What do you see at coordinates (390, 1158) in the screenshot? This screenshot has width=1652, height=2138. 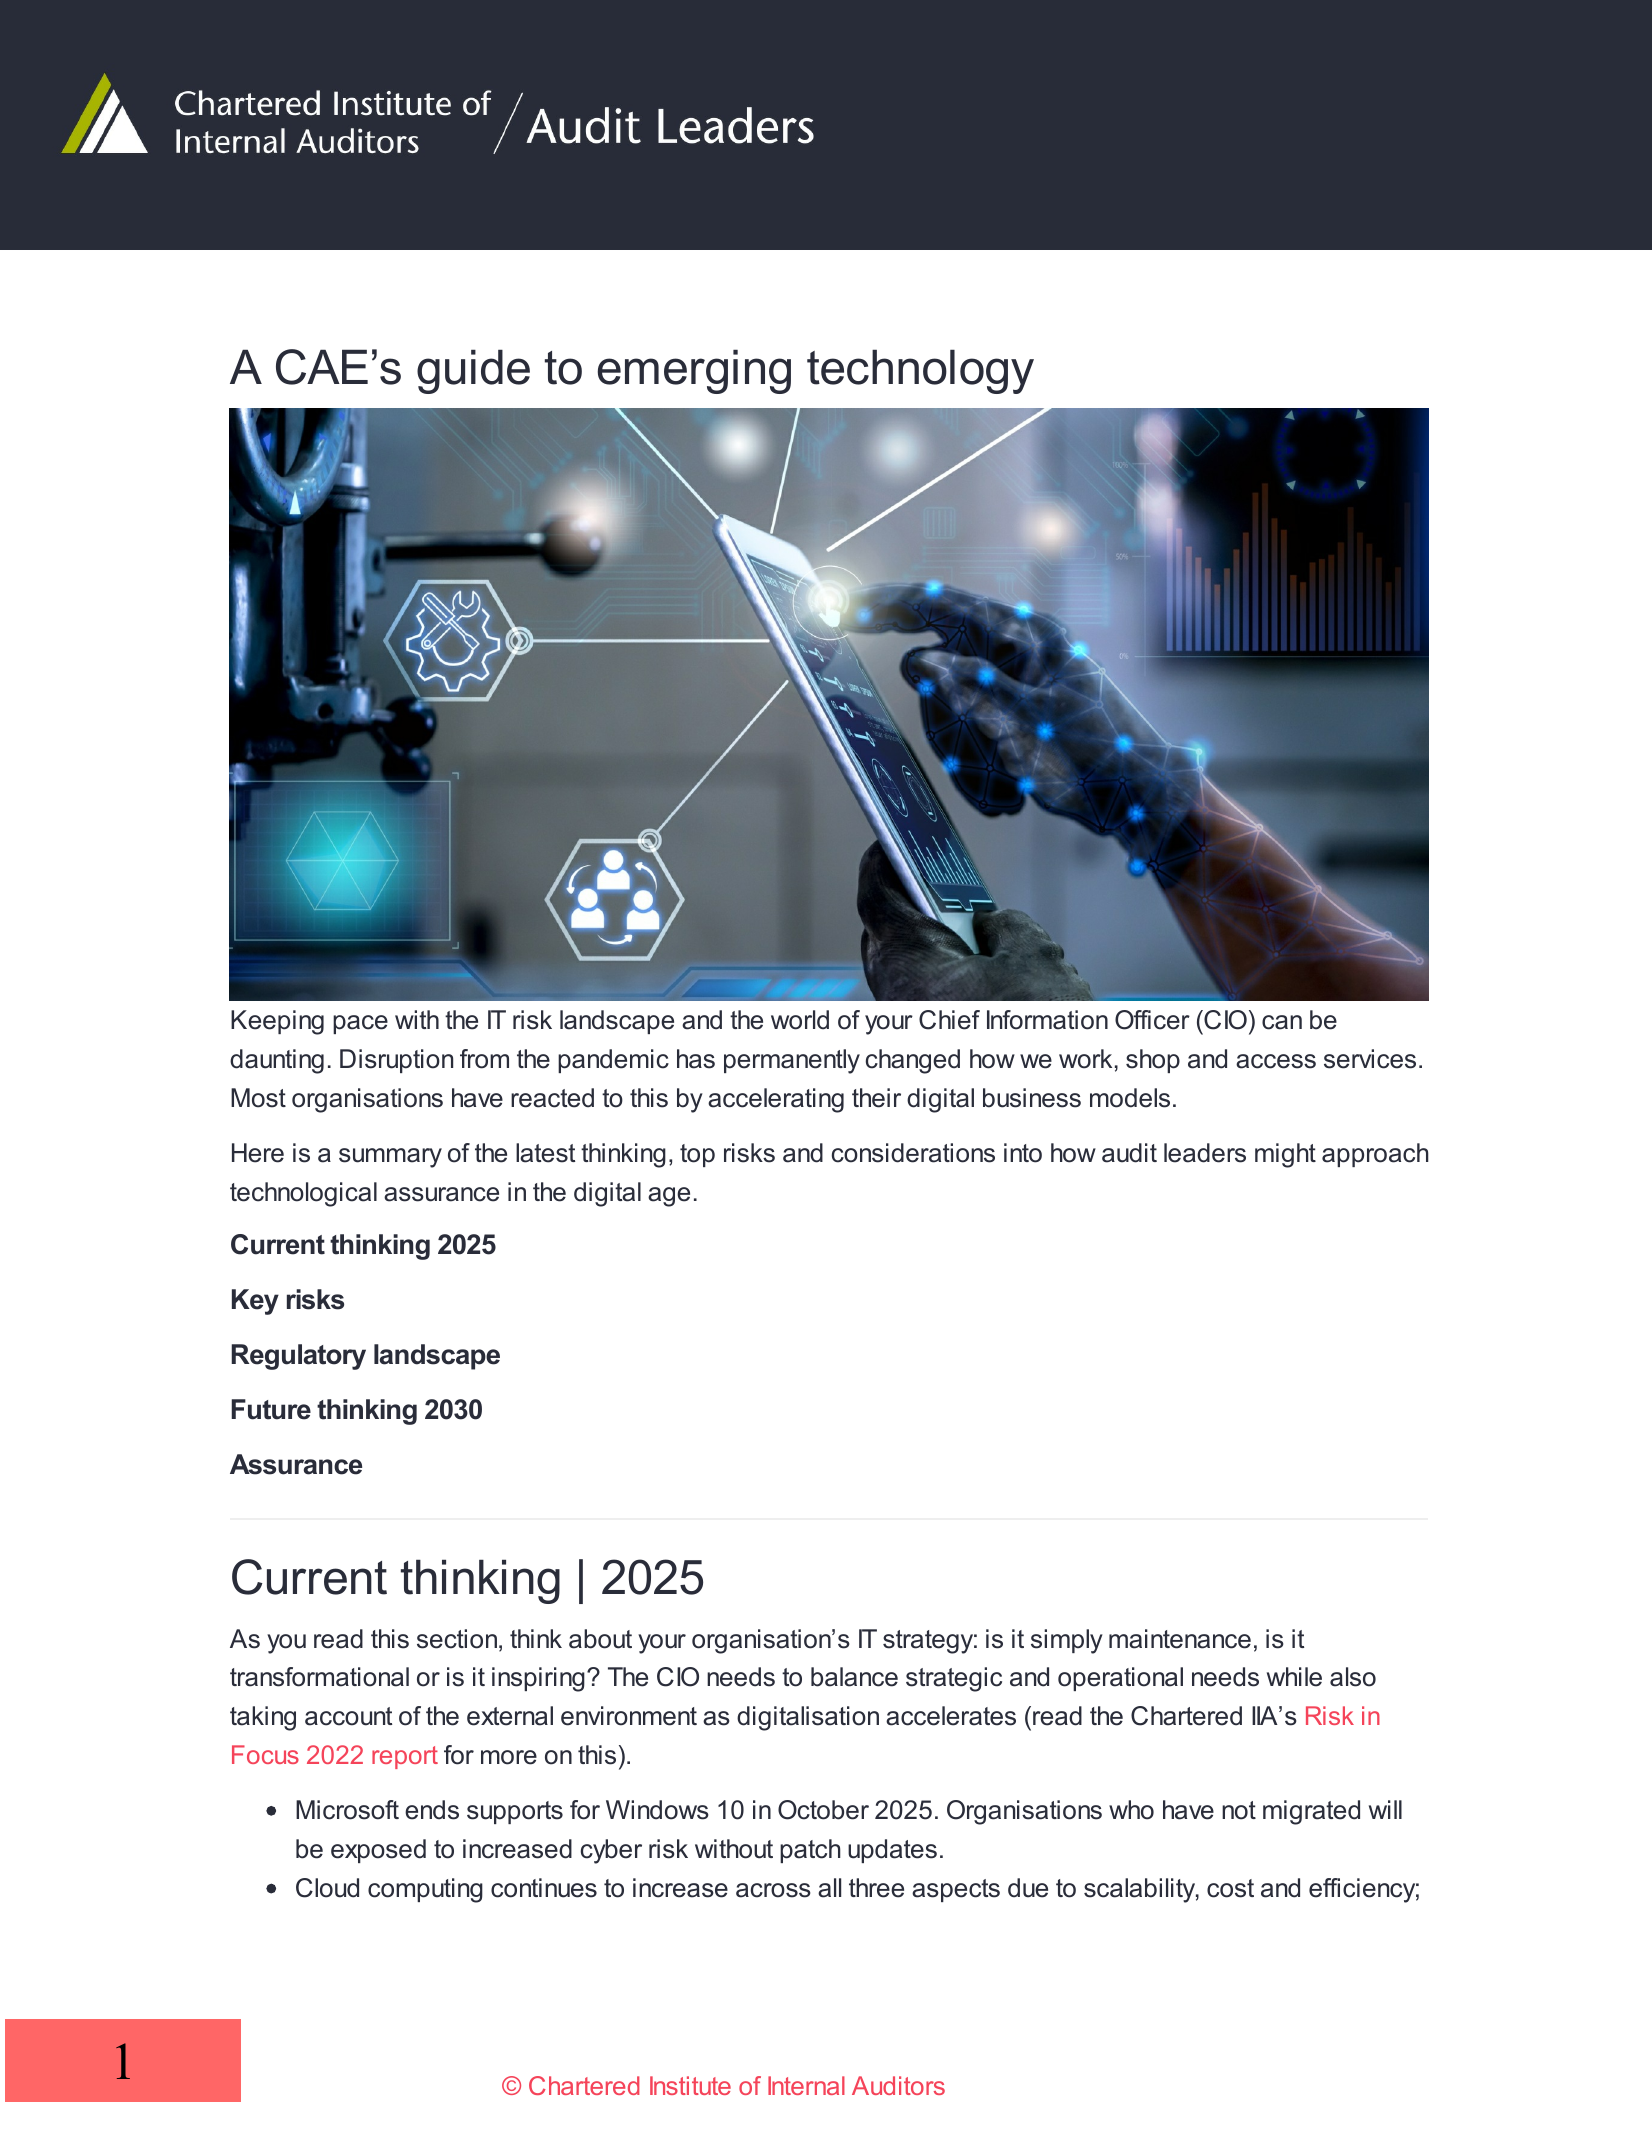 I see `summary` at bounding box center [390, 1158].
